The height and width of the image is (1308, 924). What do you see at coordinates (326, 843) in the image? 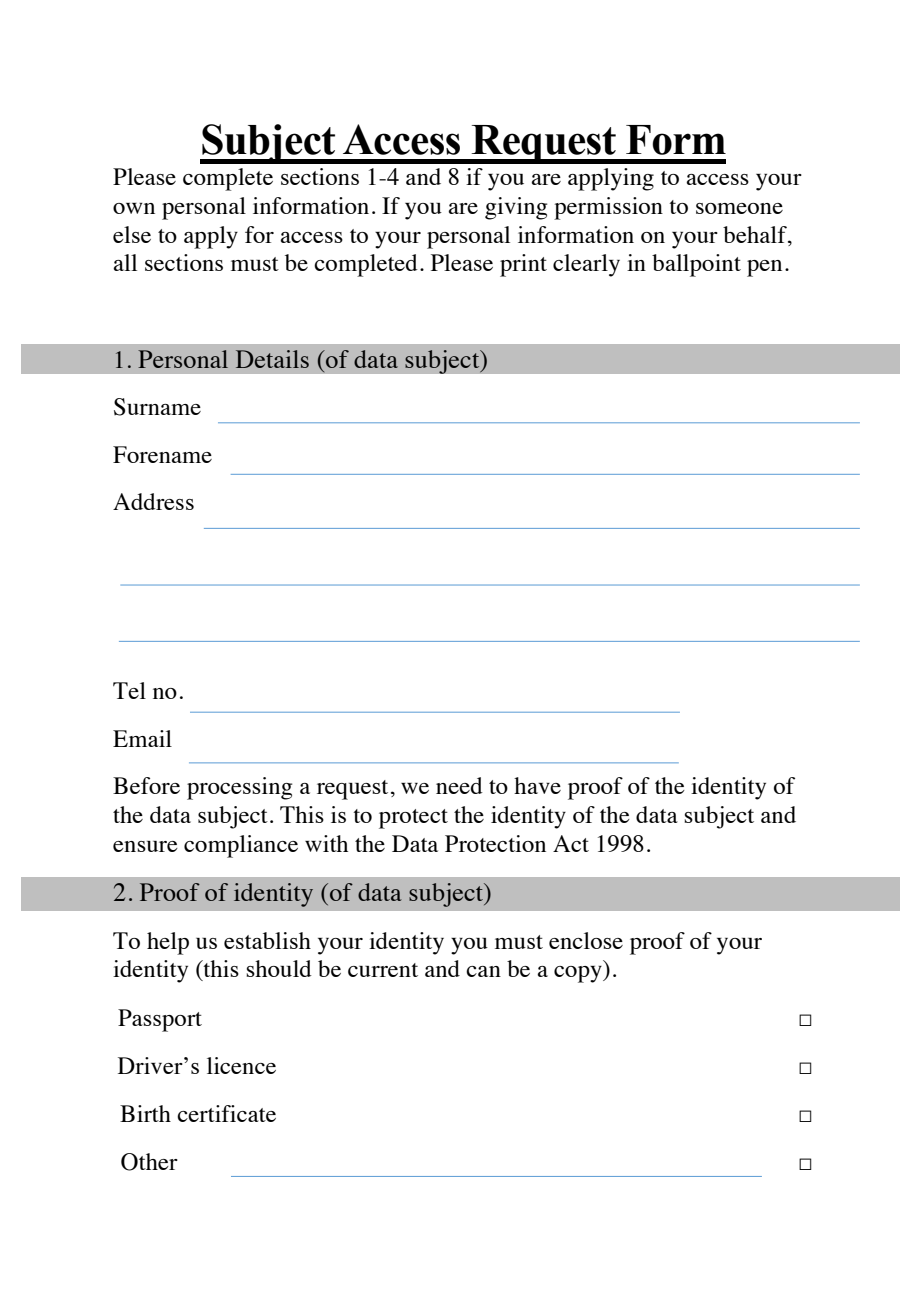
I see `with` at bounding box center [326, 843].
